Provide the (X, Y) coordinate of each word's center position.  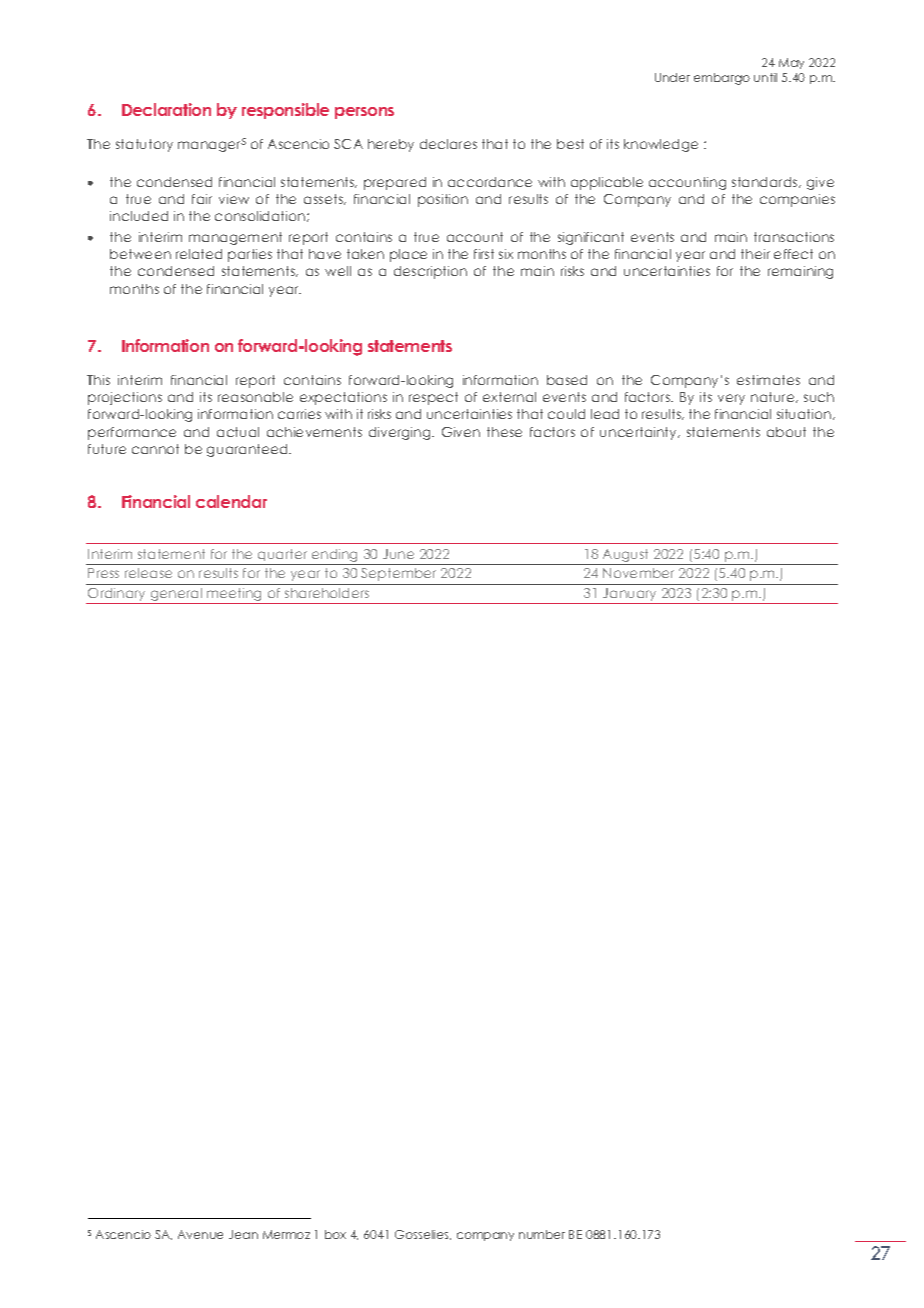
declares (448, 144)
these (504, 432)
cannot (155, 449)
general (176, 596)
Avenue (200, 1234)
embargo (722, 79)
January (630, 596)
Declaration (166, 109)
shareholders (327, 593)
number (542, 1234)
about (786, 432)
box (335, 1234)
